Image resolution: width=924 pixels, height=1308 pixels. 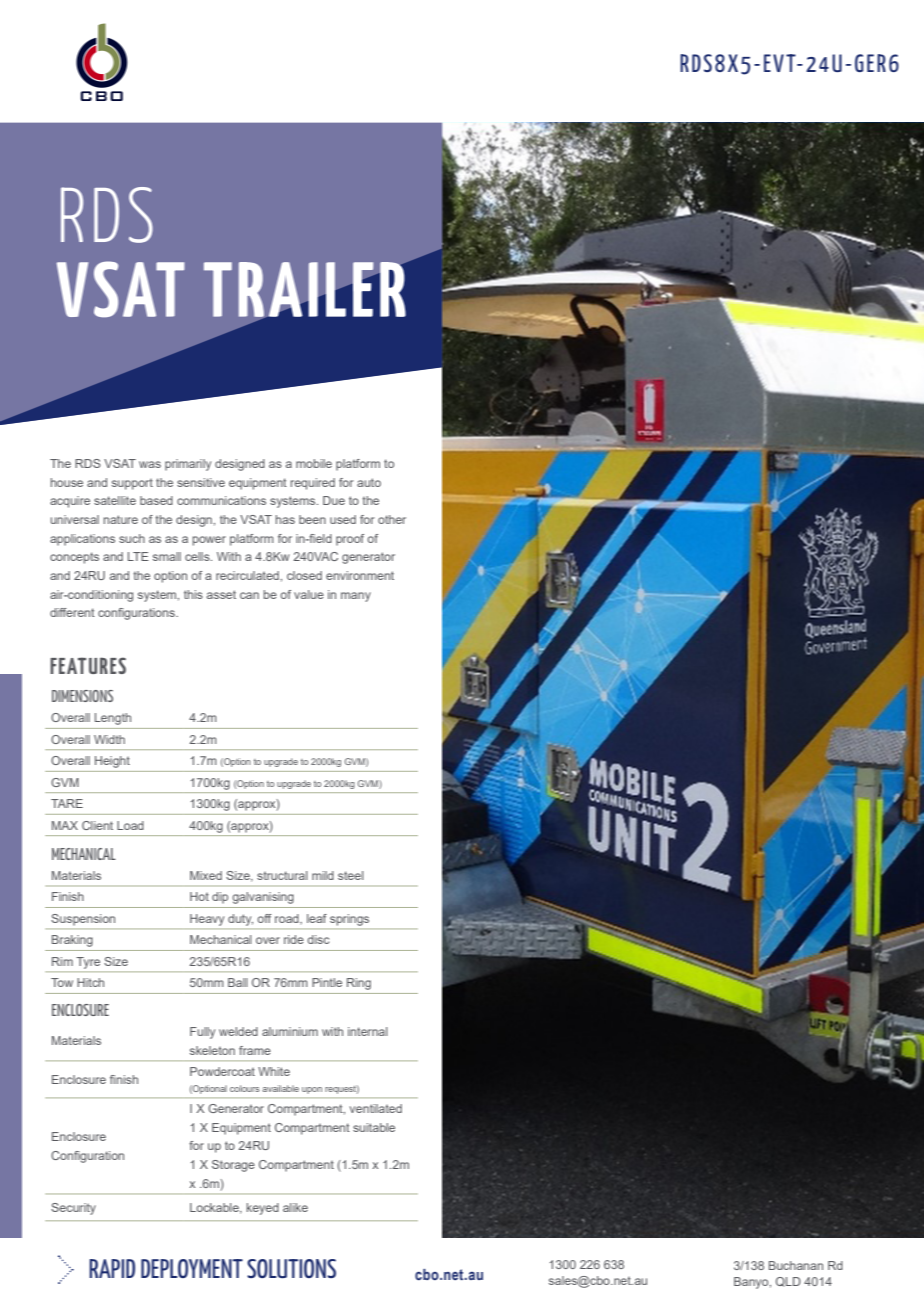 I want to click on support, so click(x=132, y=484).
